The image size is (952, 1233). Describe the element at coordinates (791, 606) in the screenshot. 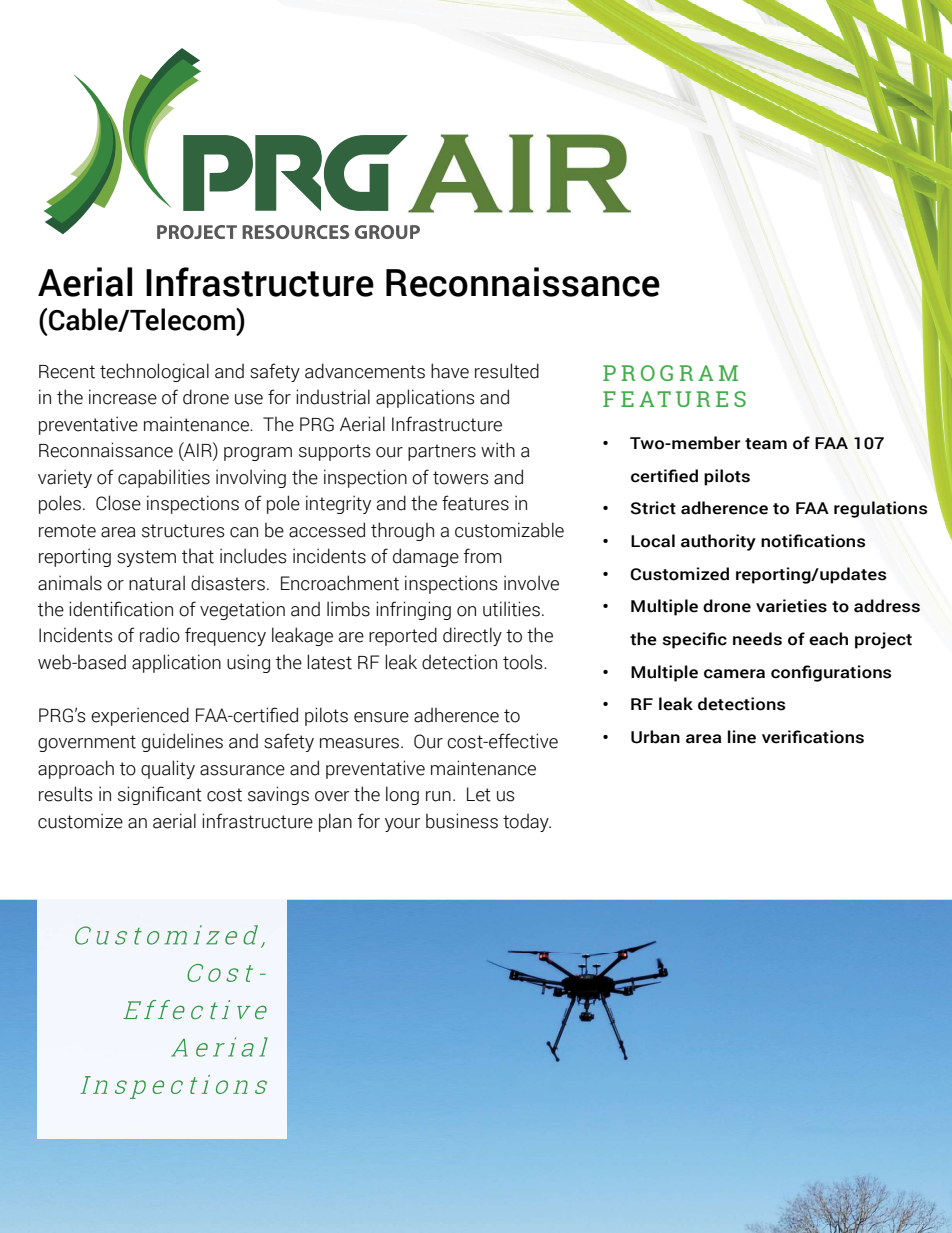

I see `varieties` at that location.
